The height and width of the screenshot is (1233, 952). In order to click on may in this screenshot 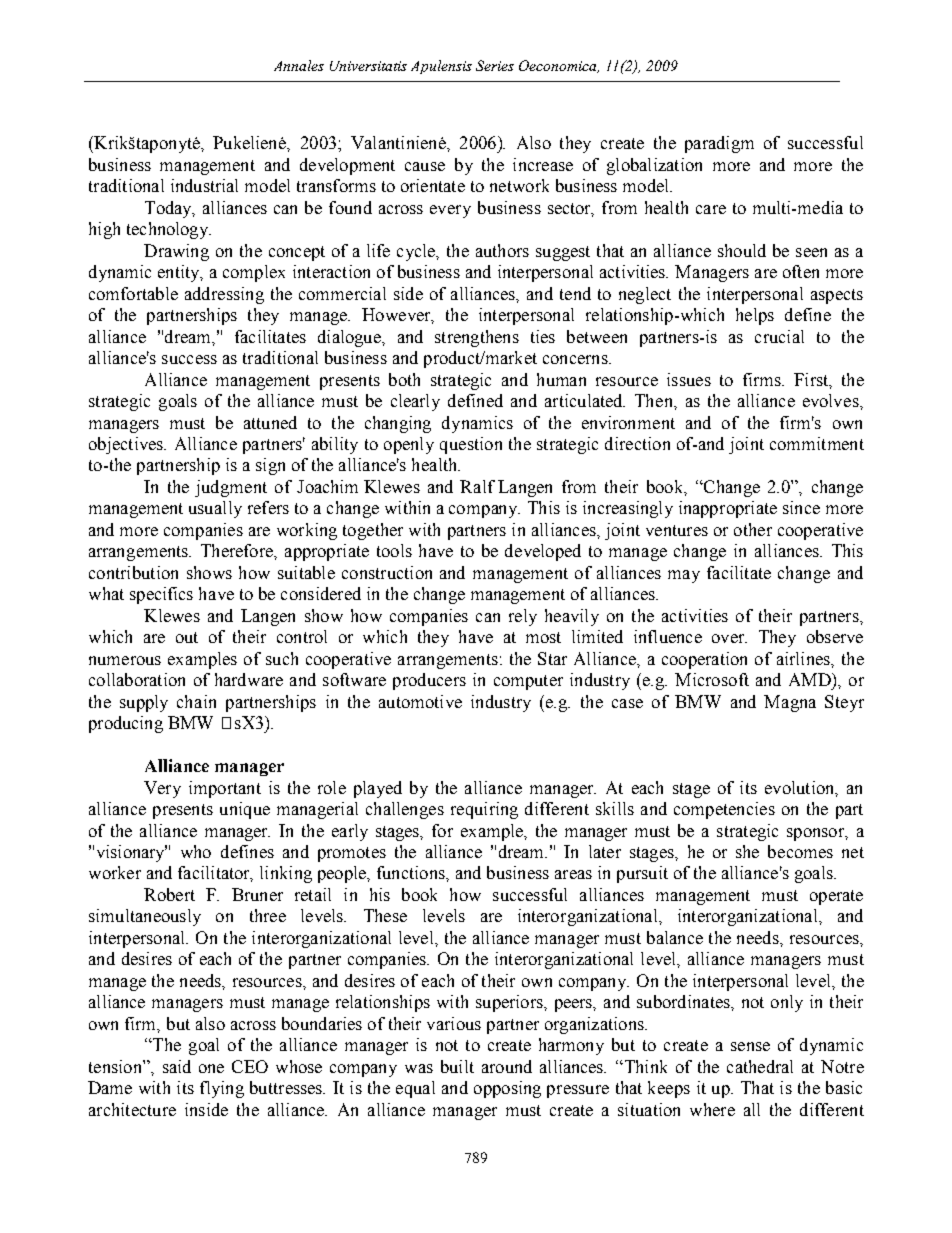, I will do `click(684, 576)`.
